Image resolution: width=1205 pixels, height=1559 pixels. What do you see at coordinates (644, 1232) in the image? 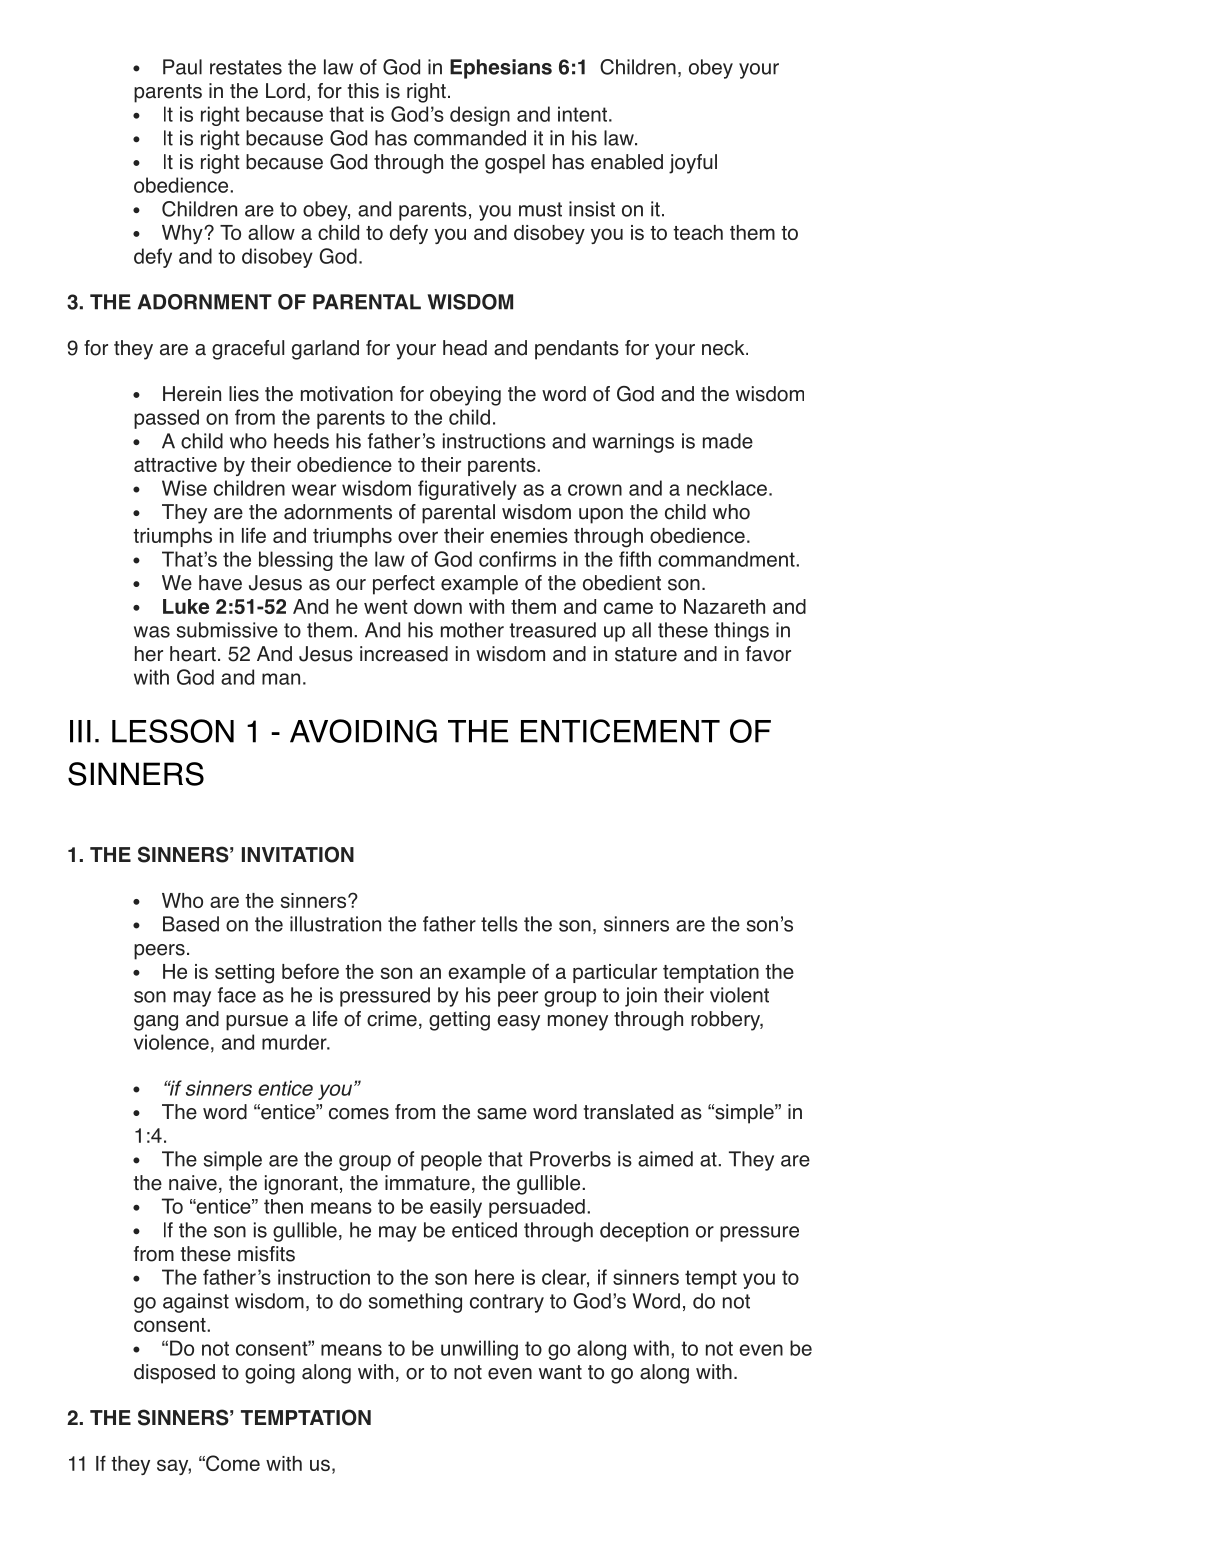
I see `deception` at bounding box center [644, 1232].
